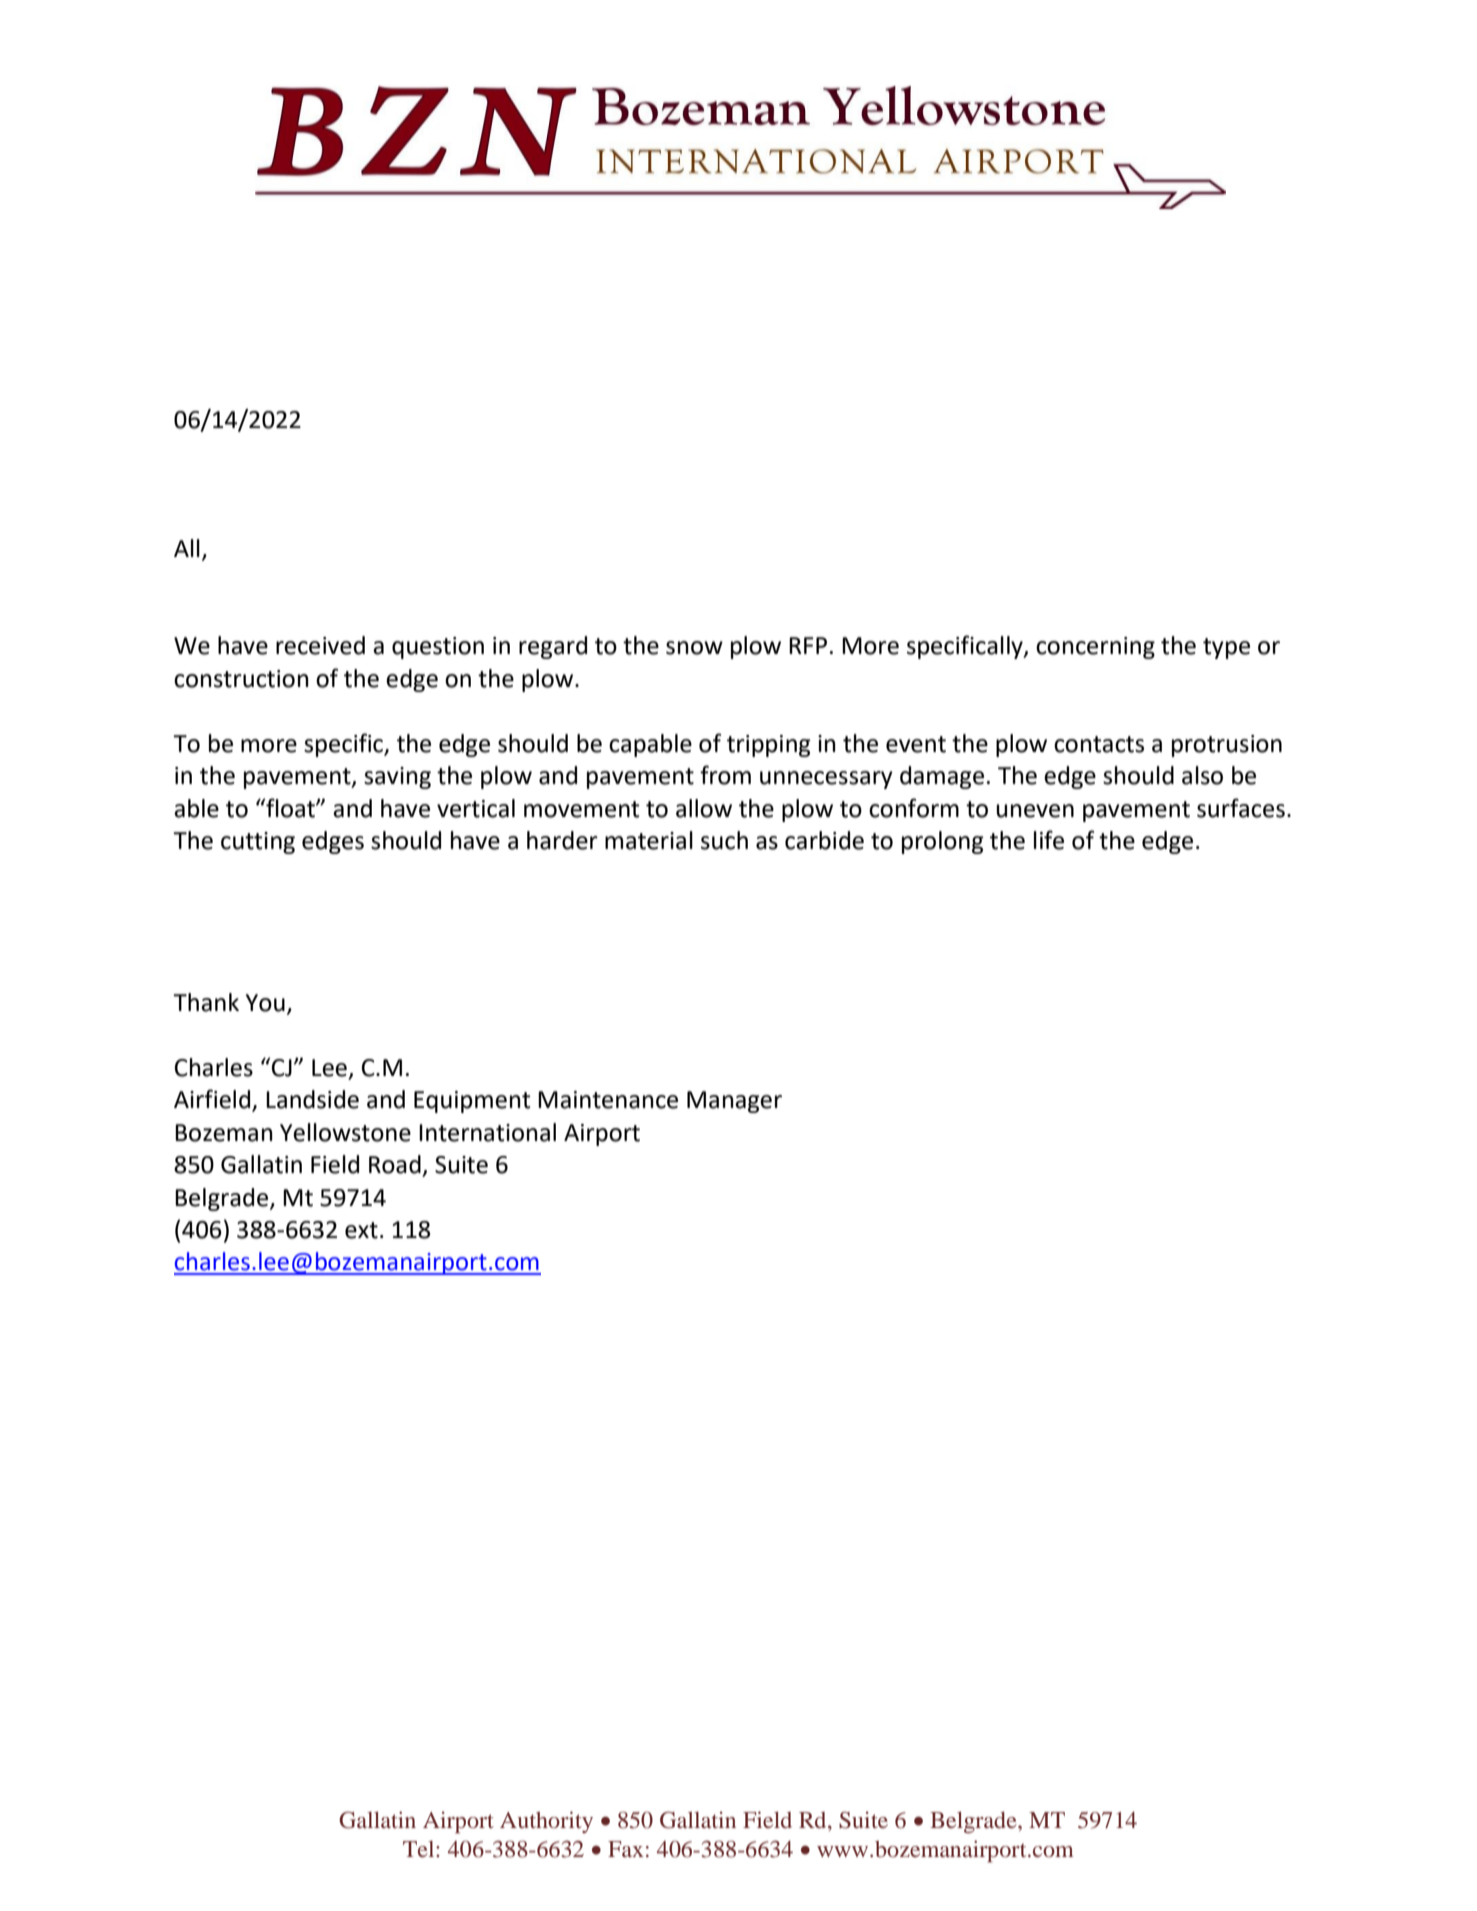 The height and width of the image is (1911, 1477). Describe the element at coordinates (546, 1822) in the image. I see `Authority` at that location.
